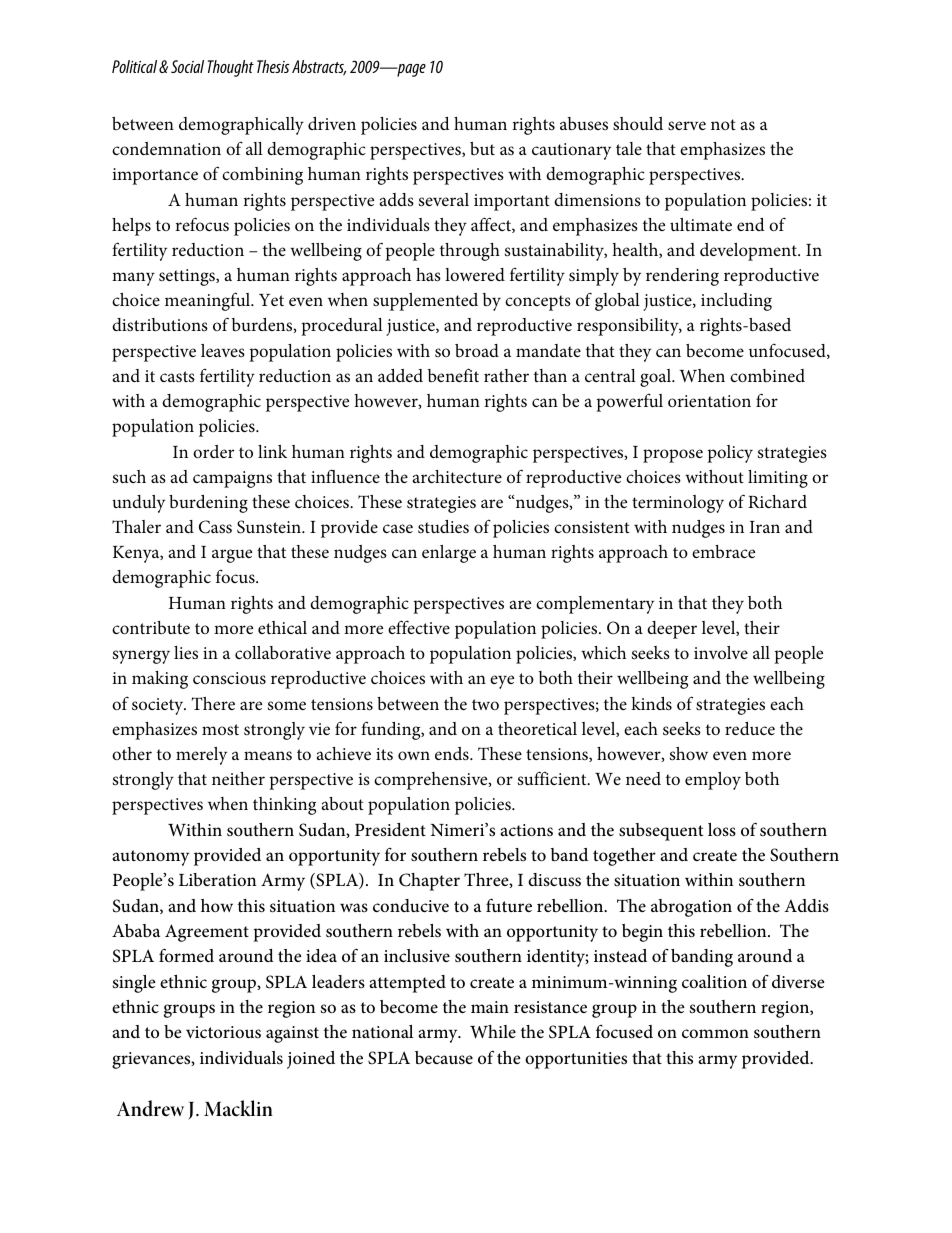 This screenshot has width=952, height=1233. I want to click on embrace, so click(723, 551).
